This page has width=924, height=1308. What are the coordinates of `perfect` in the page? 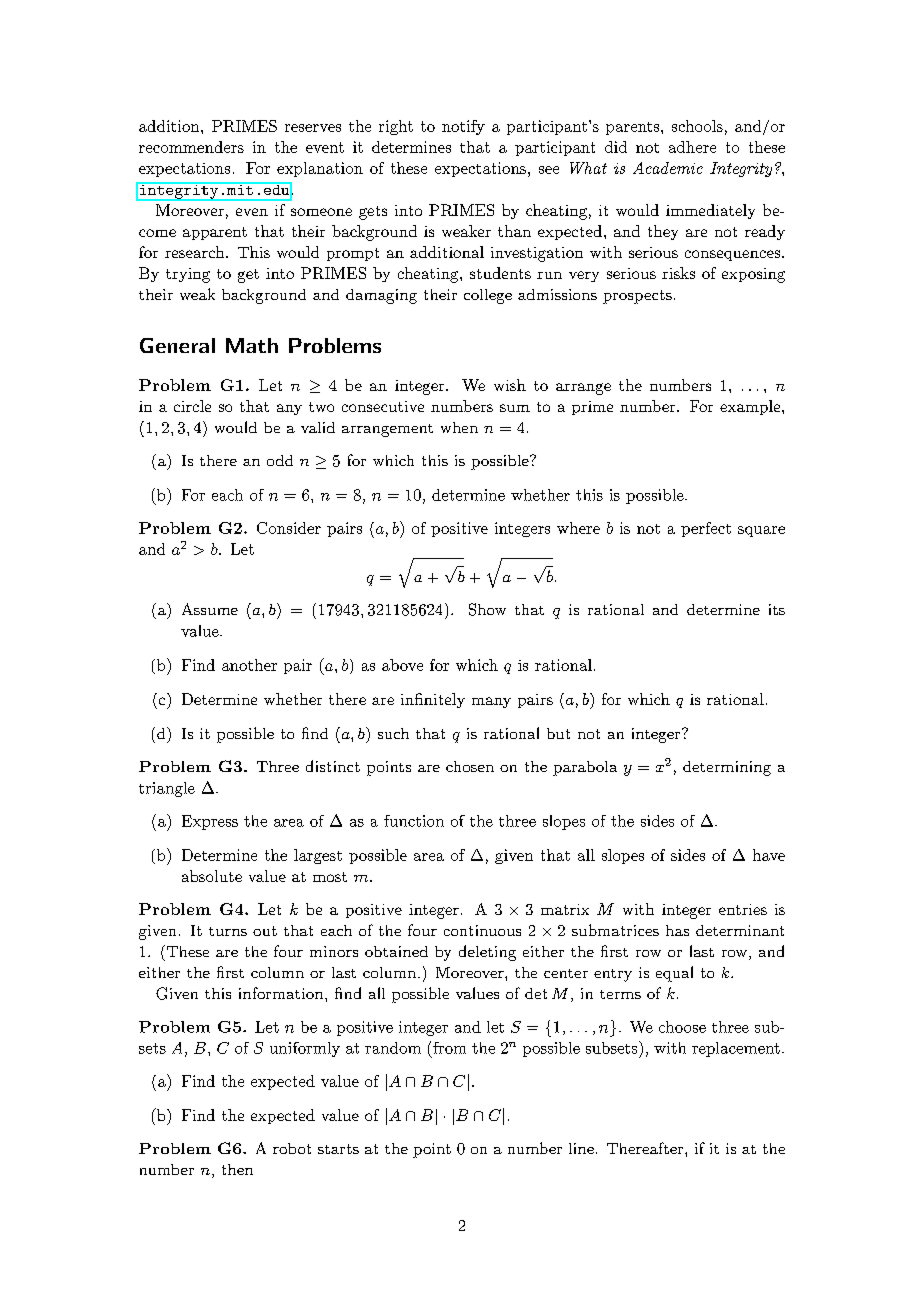 It's located at (706, 529).
